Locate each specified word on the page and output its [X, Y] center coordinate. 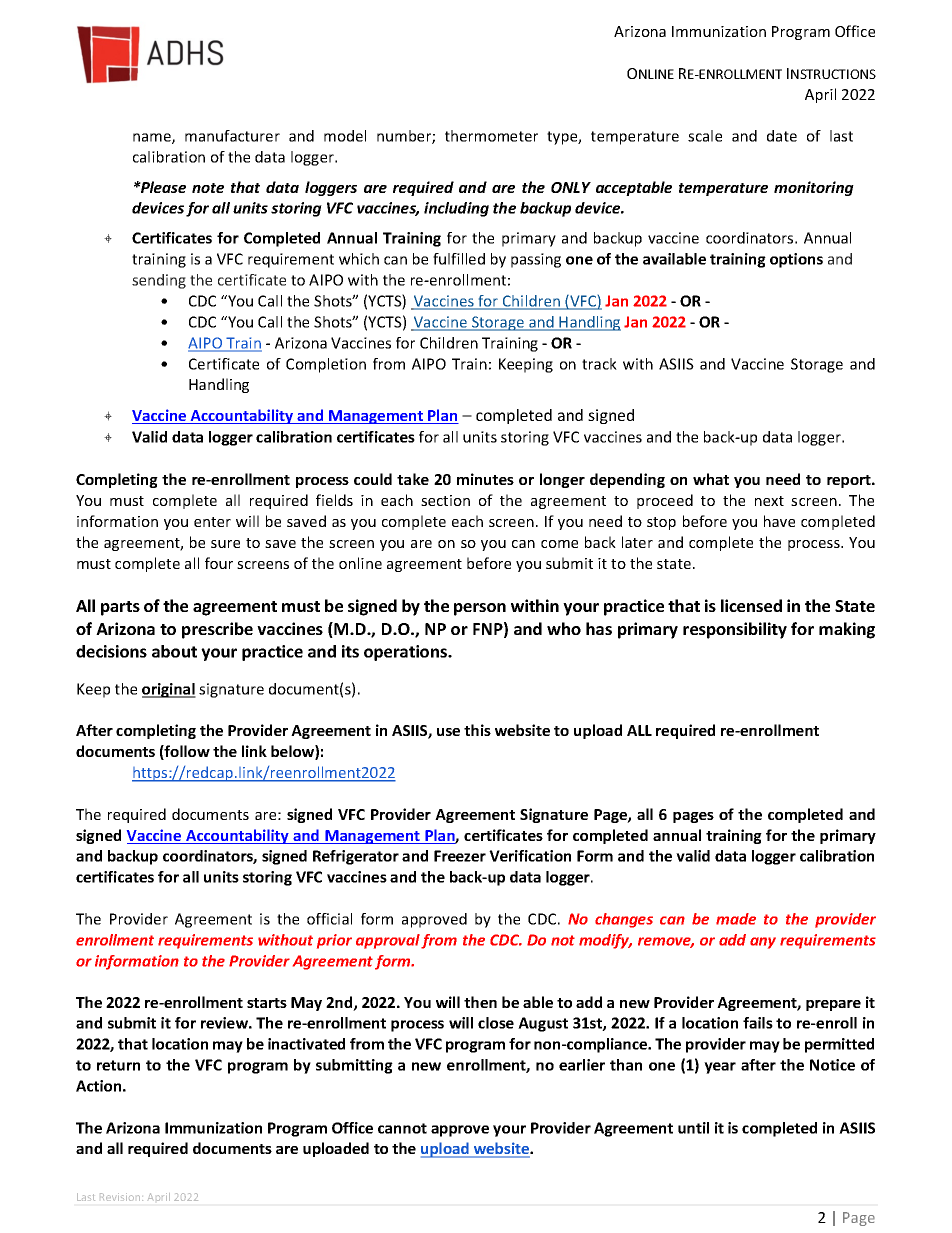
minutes [485, 479]
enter [212, 522]
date [782, 136]
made [736, 919]
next [769, 501]
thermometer [491, 136]
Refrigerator [356, 857]
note [208, 188]
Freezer [460, 856]
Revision [121, 1197]
